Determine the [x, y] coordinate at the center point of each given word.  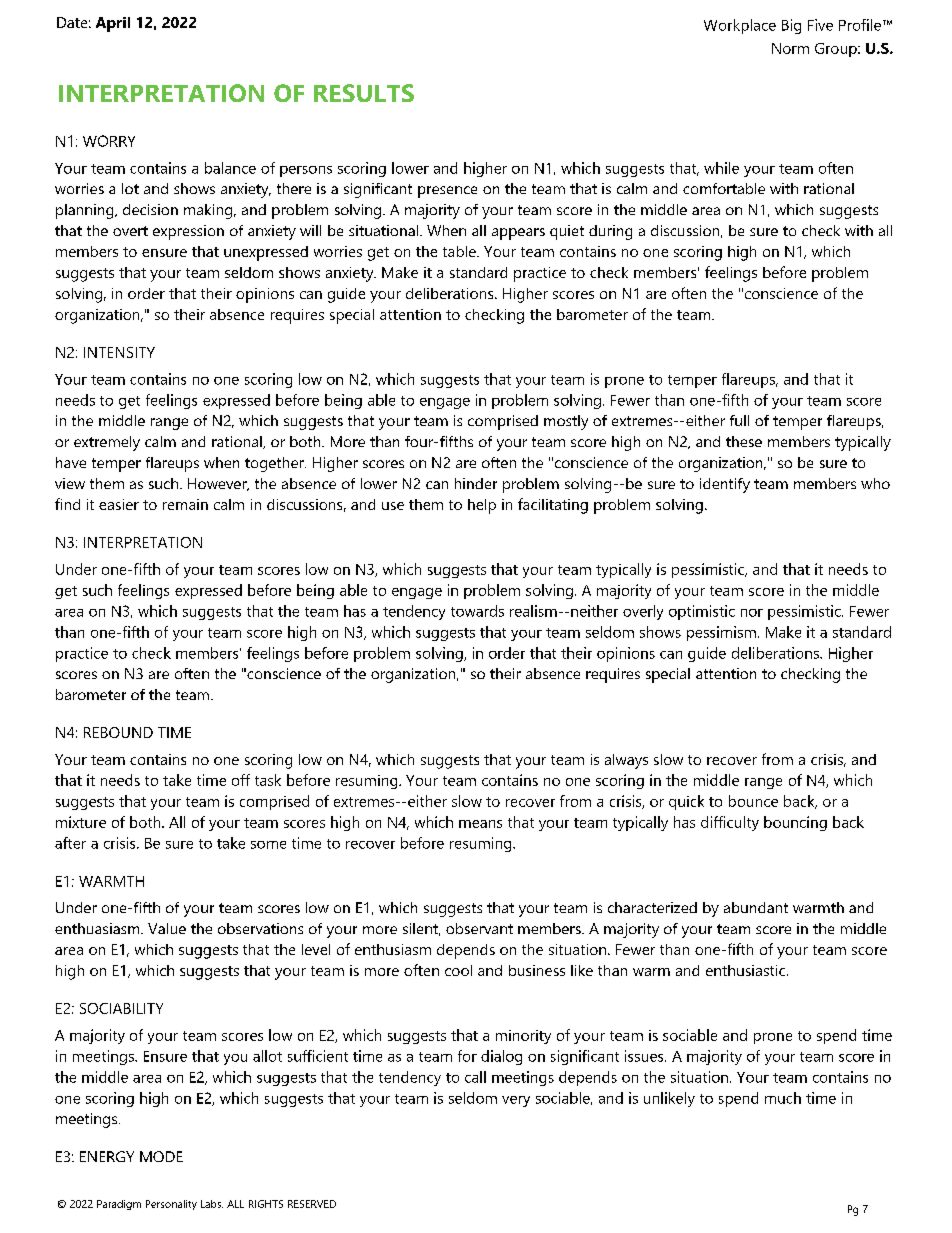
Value [167, 928]
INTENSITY [119, 352]
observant [479, 928]
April [113, 24]
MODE [161, 1156]
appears [518, 234]
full [739, 420]
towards [477, 611]
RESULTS [364, 93]
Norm [790, 48]
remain [185, 504]
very [516, 1101]
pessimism [721, 633]
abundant [756, 907]
